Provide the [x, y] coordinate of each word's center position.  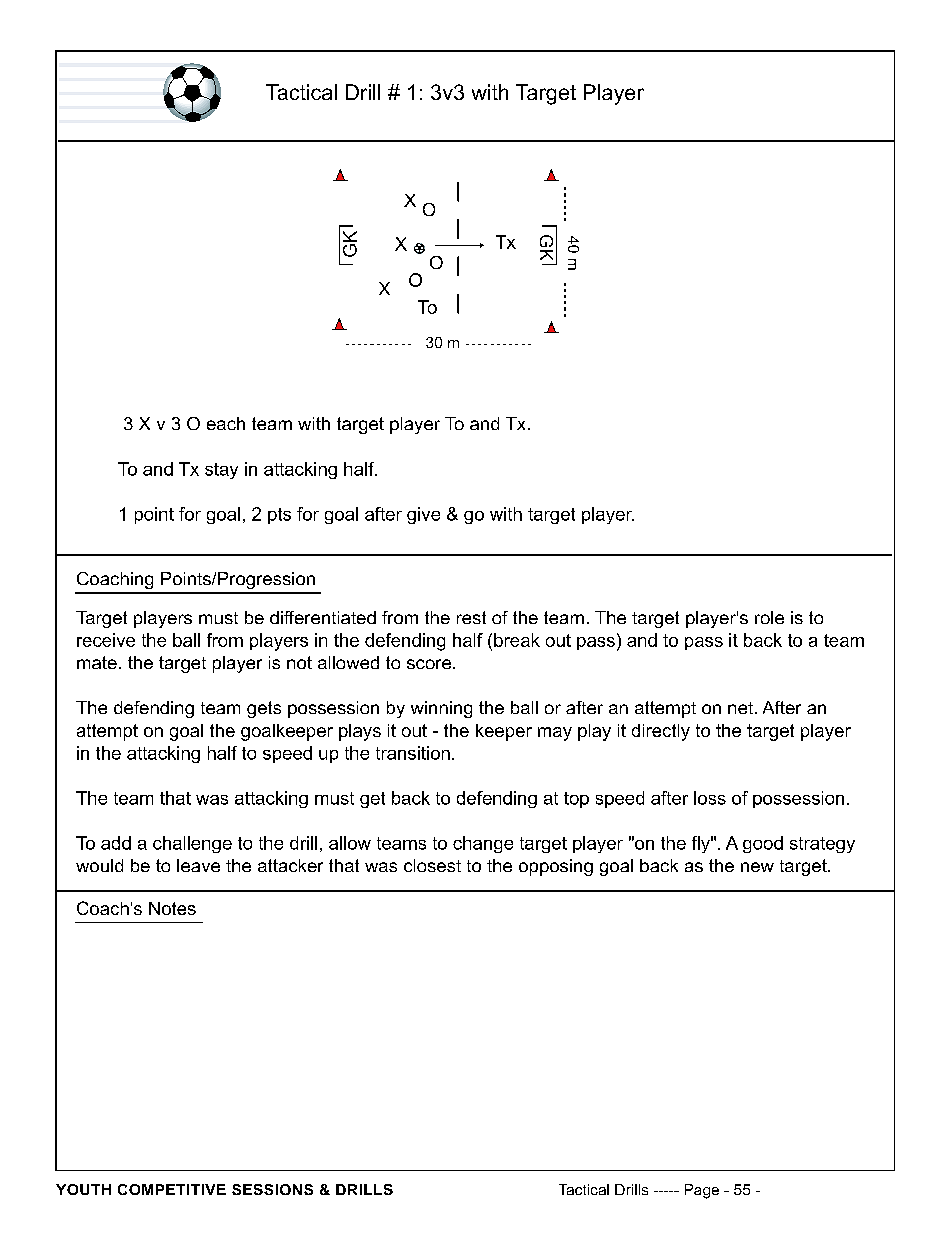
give [423, 515]
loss [710, 798]
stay [221, 471]
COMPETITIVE [172, 1189]
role [769, 617]
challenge [192, 844]
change [483, 844]
